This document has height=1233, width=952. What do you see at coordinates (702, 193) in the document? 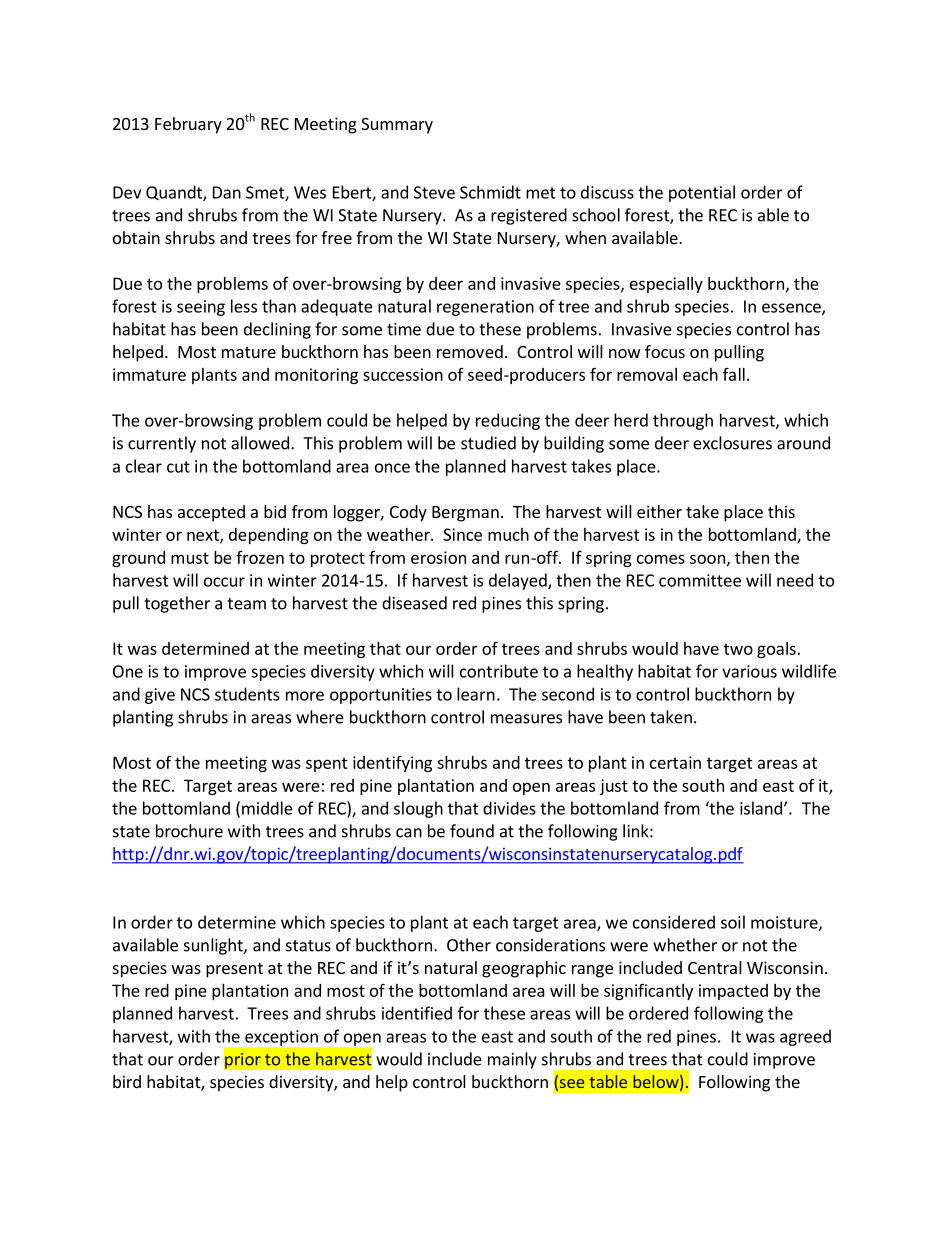
I see `potential` at bounding box center [702, 193].
